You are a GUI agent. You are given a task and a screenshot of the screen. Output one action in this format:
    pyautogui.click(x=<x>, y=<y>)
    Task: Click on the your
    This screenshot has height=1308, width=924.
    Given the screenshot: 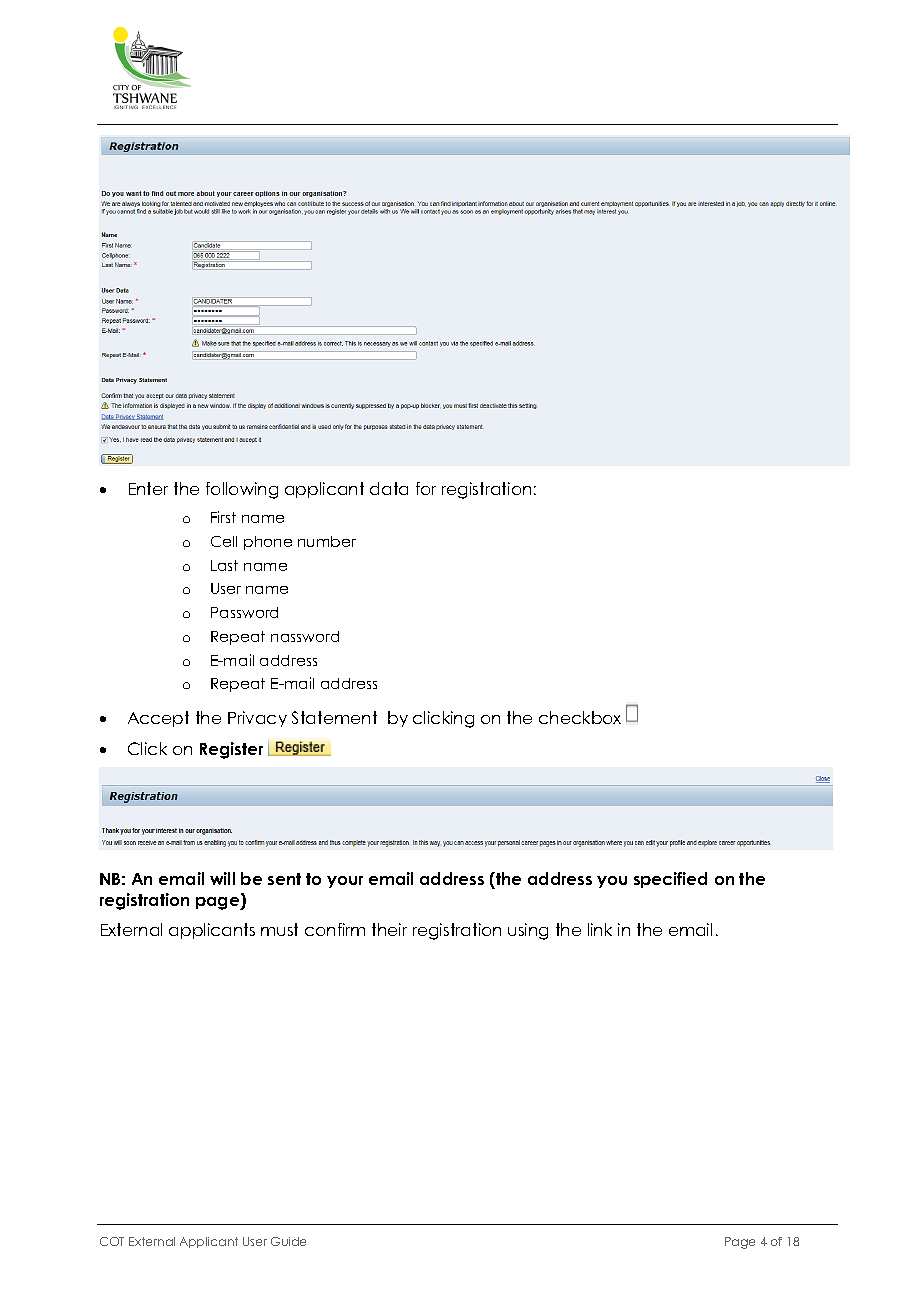 What is the action you would take?
    pyautogui.click(x=345, y=882)
